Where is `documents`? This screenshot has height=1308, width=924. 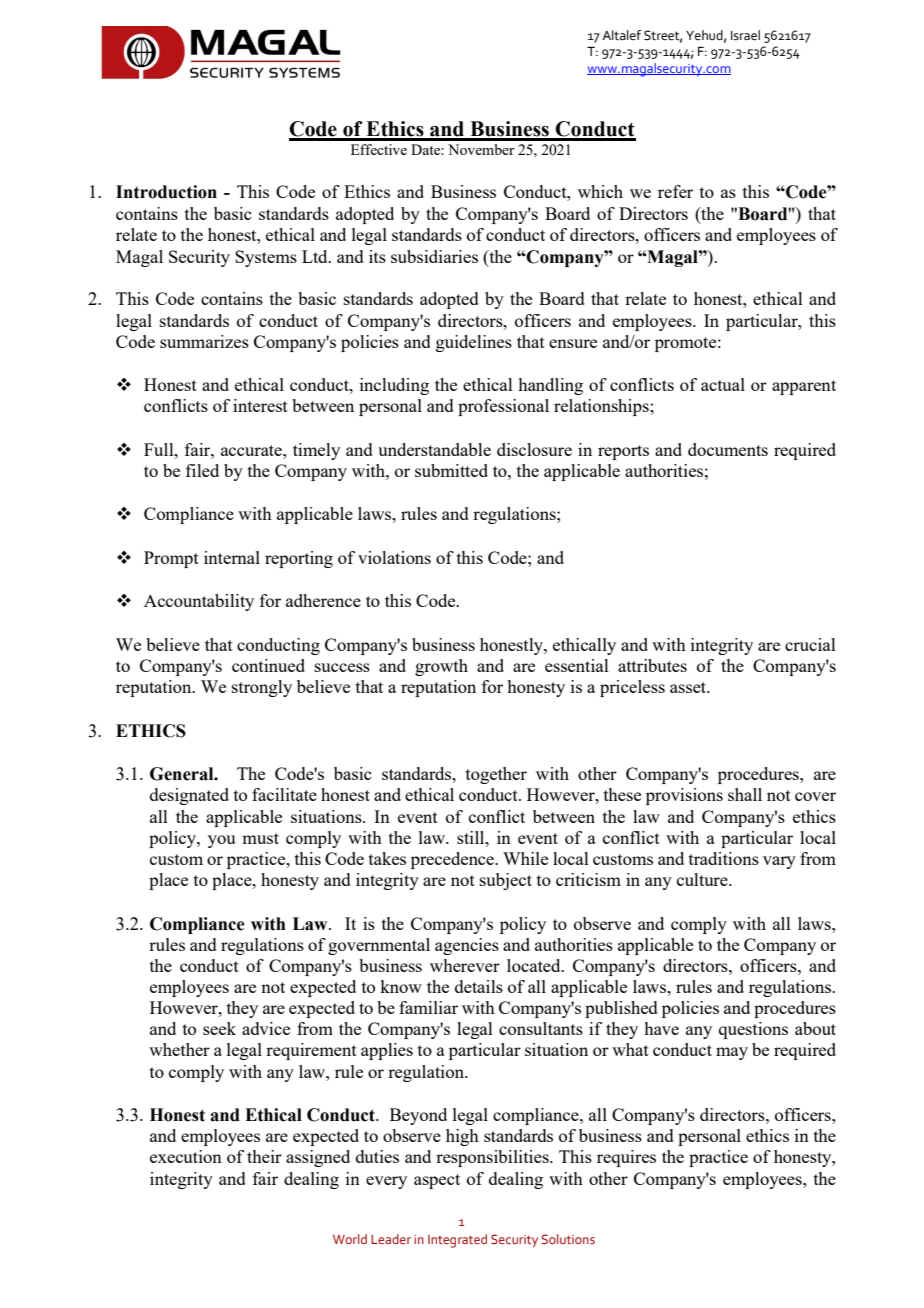
documents is located at coordinates (728, 449).
